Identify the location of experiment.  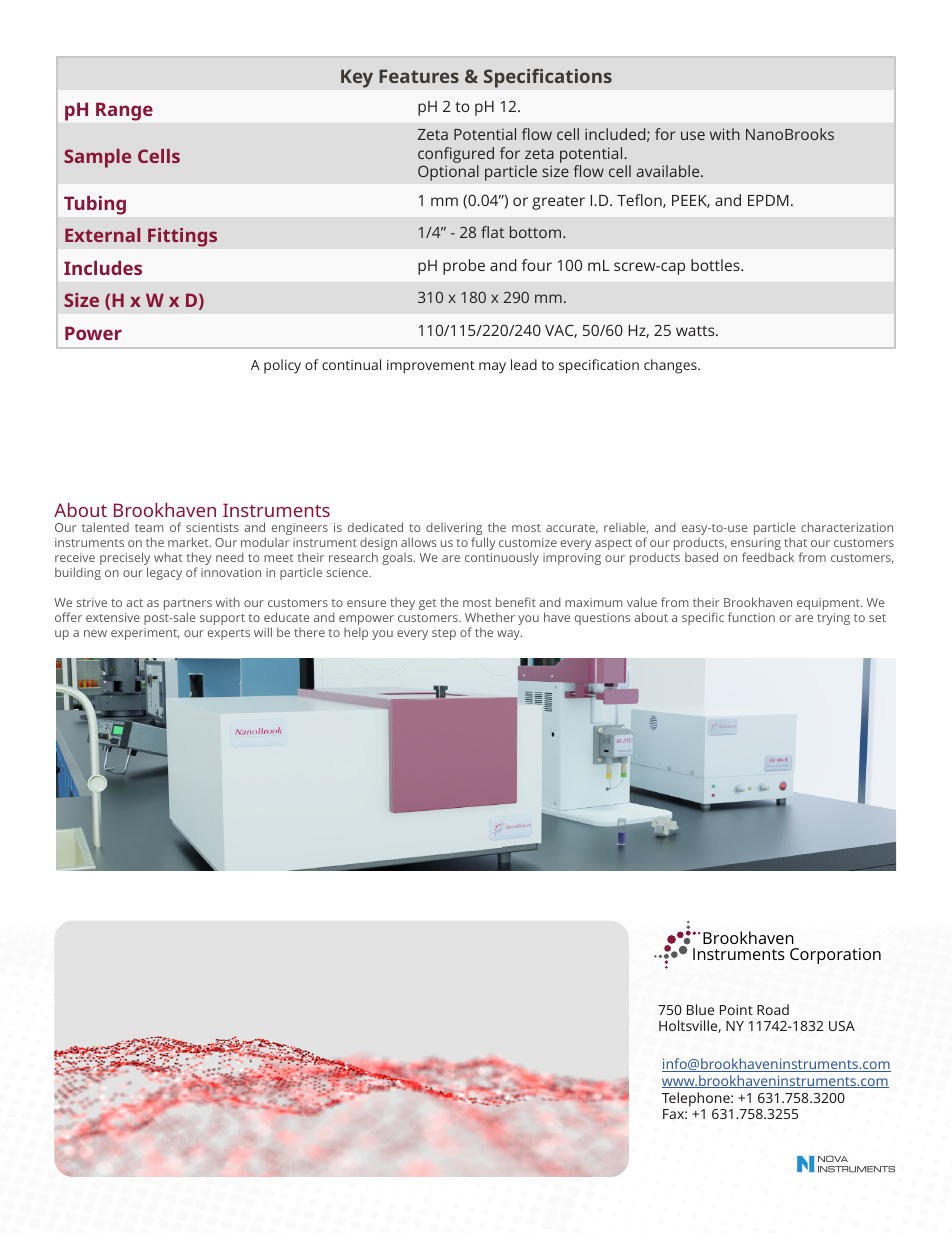
(145, 634).
